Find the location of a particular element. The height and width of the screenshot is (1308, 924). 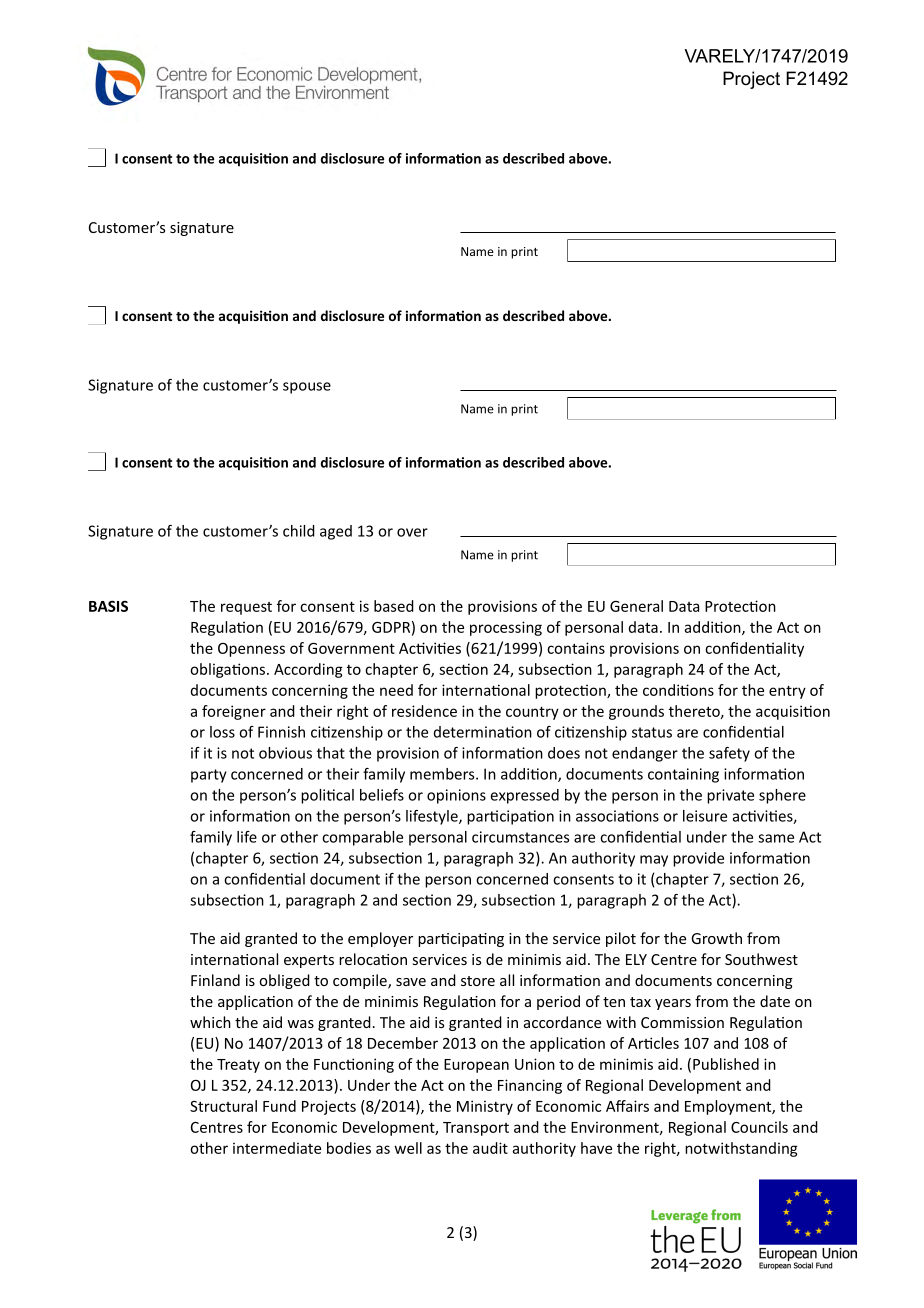

aged is located at coordinates (336, 532).
